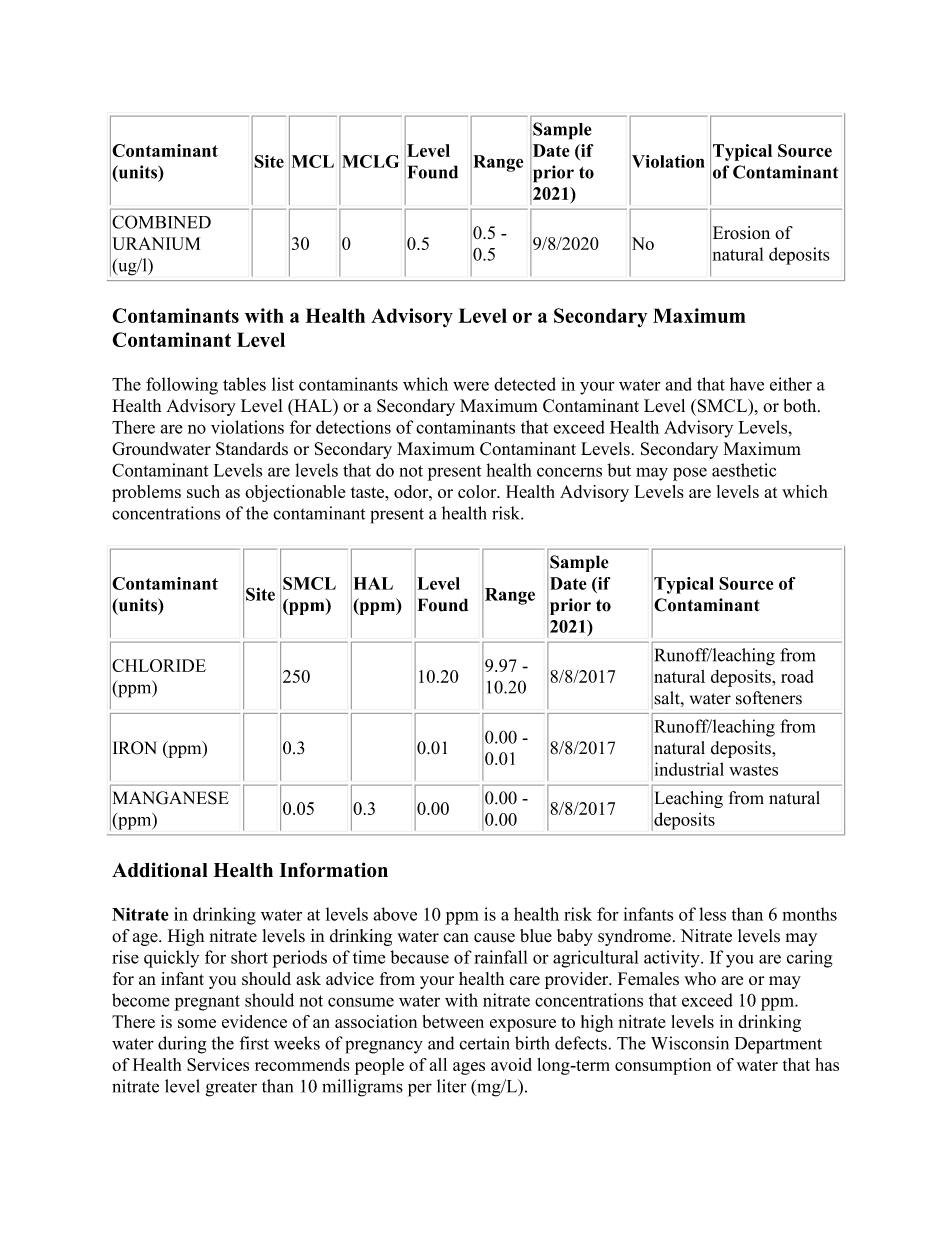  What do you see at coordinates (218, 1064) in the screenshot?
I see `Services` at bounding box center [218, 1064].
